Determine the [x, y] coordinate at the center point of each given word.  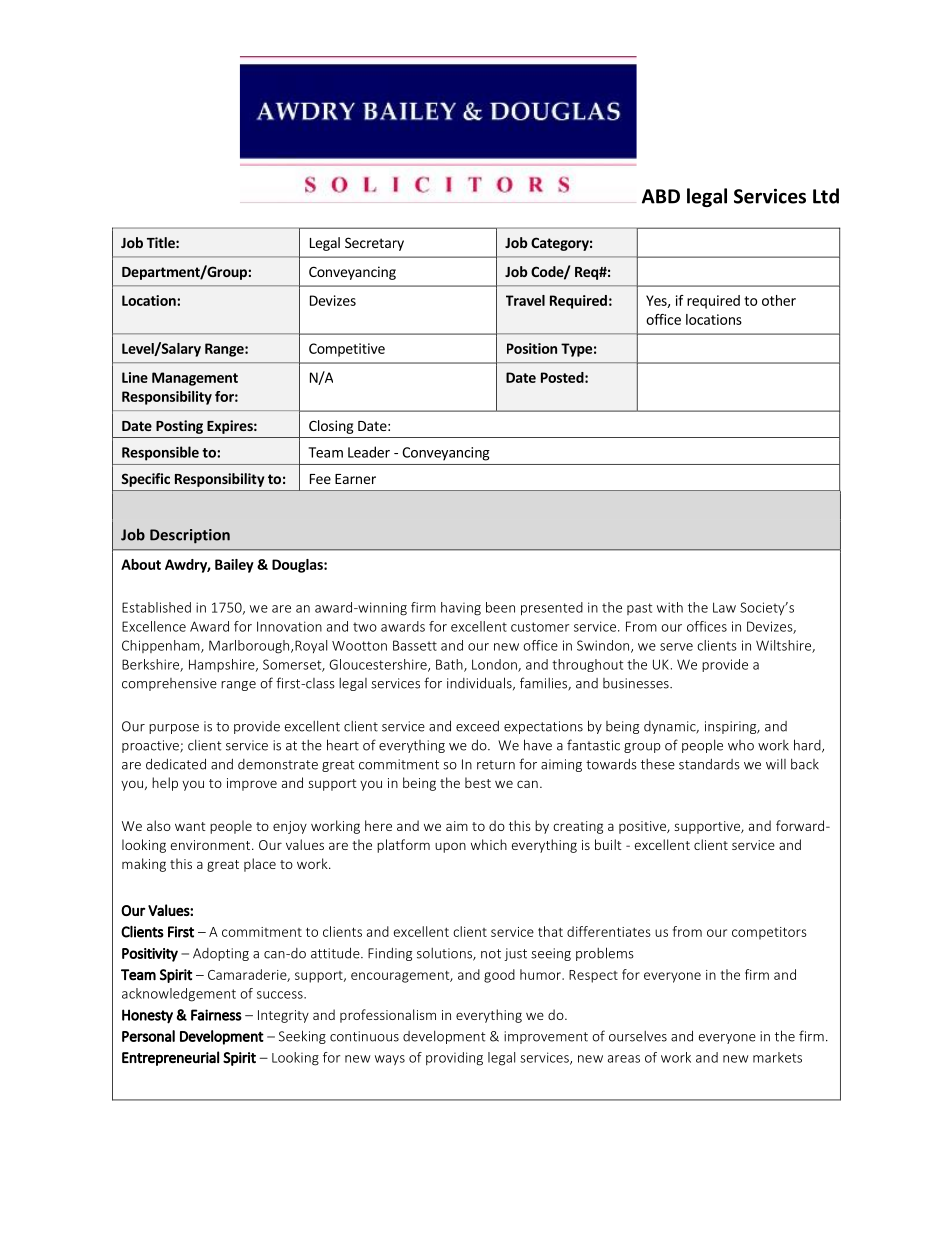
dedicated [176, 764]
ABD [661, 196]
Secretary [374, 244]
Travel [525, 300]
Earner [355, 479]
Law [724, 607]
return [496, 765]
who [741, 745]
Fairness [216, 1015]
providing [454, 1059]
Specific [145, 480]
